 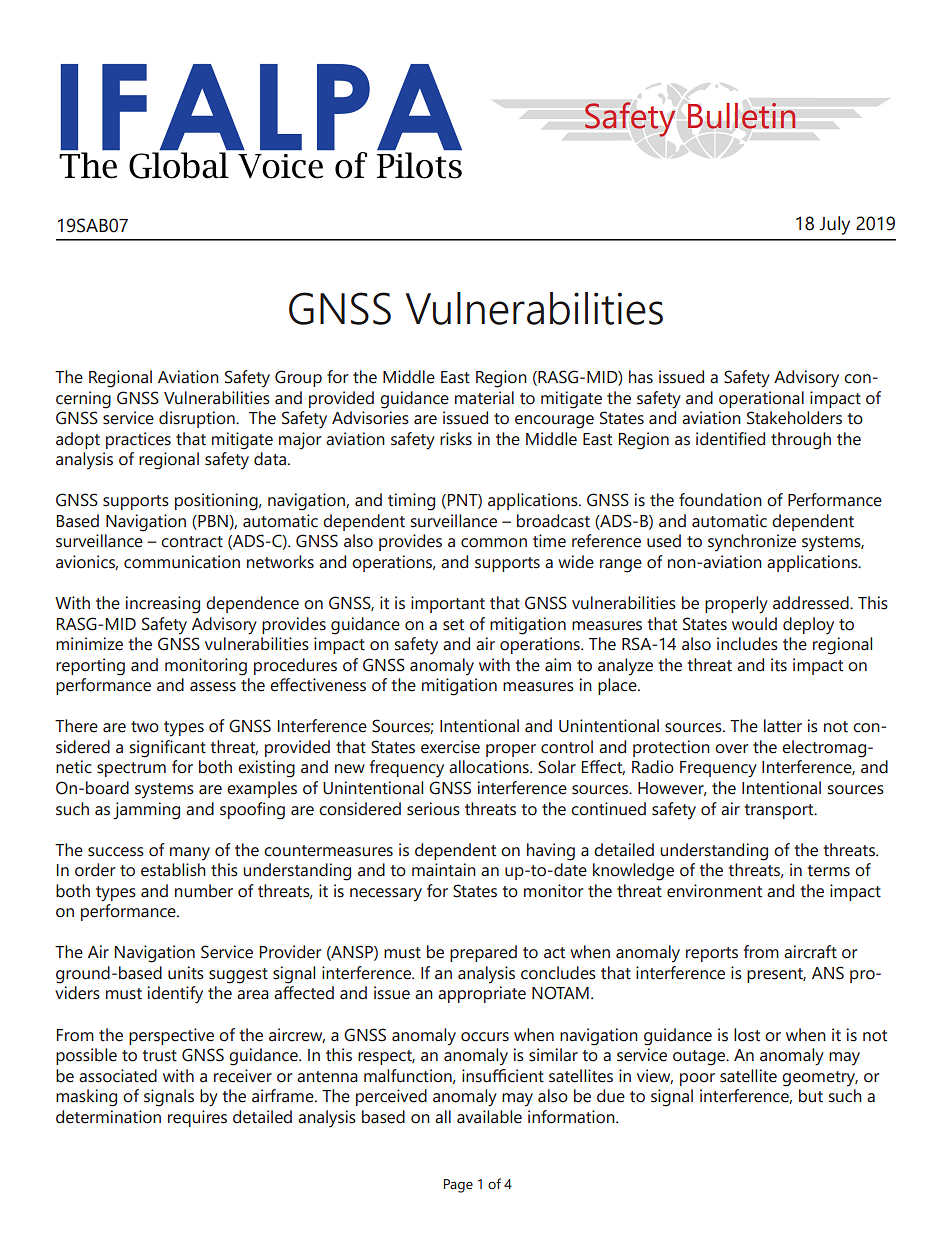 What do you see at coordinates (444, 870) in the image?
I see `maintain` at bounding box center [444, 870].
